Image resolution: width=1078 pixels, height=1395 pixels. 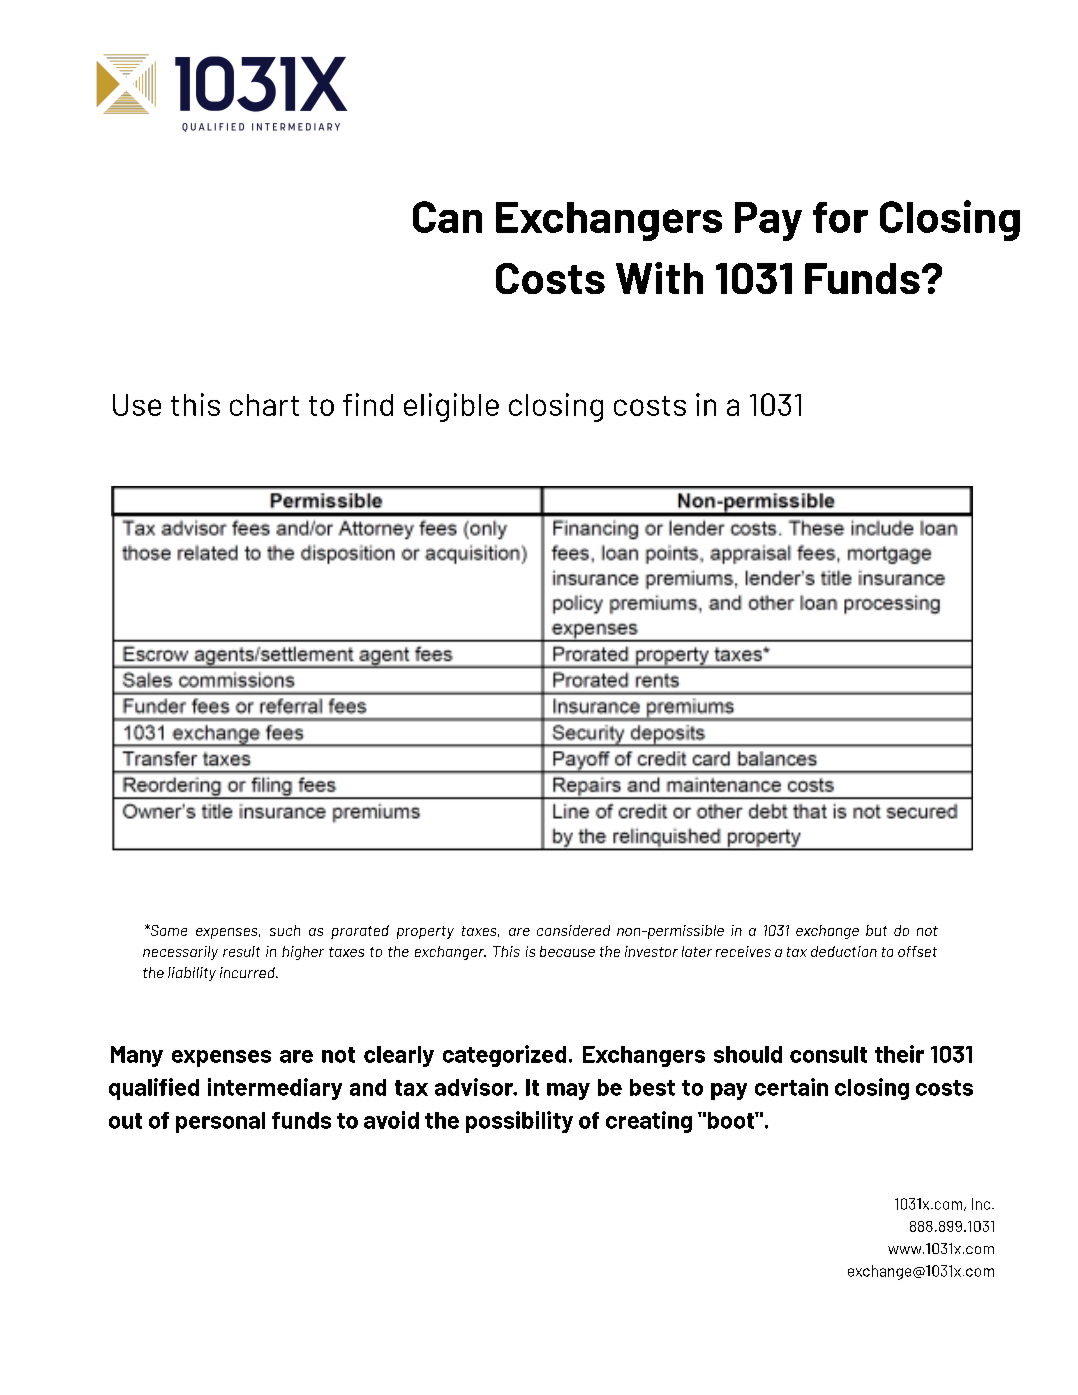 What do you see at coordinates (573, 930) in the document?
I see `considered` at bounding box center [573, 930].
